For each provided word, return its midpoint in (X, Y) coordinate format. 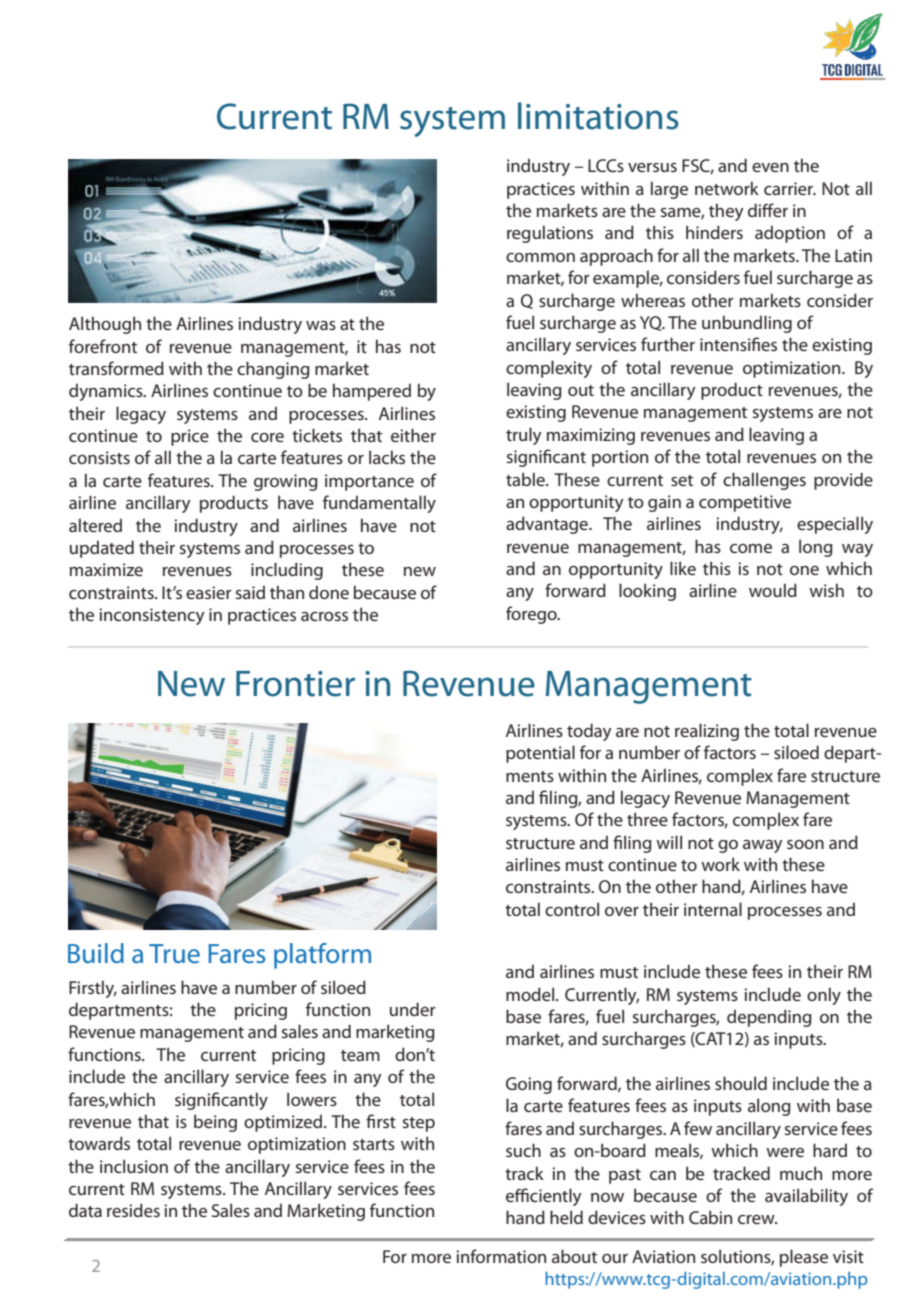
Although (105, 325)
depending (769, 1018)
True (174, 953)
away (763, 846)
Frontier (295, 684)
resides (133, 1210)
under (413, 1009)
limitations (598, 116)
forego (532, 615)
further (668, 344)
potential (540, 754)
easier (209, 592)
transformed (116, 368)
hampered (372, 392)
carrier (790, 188)
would (773, 590)
